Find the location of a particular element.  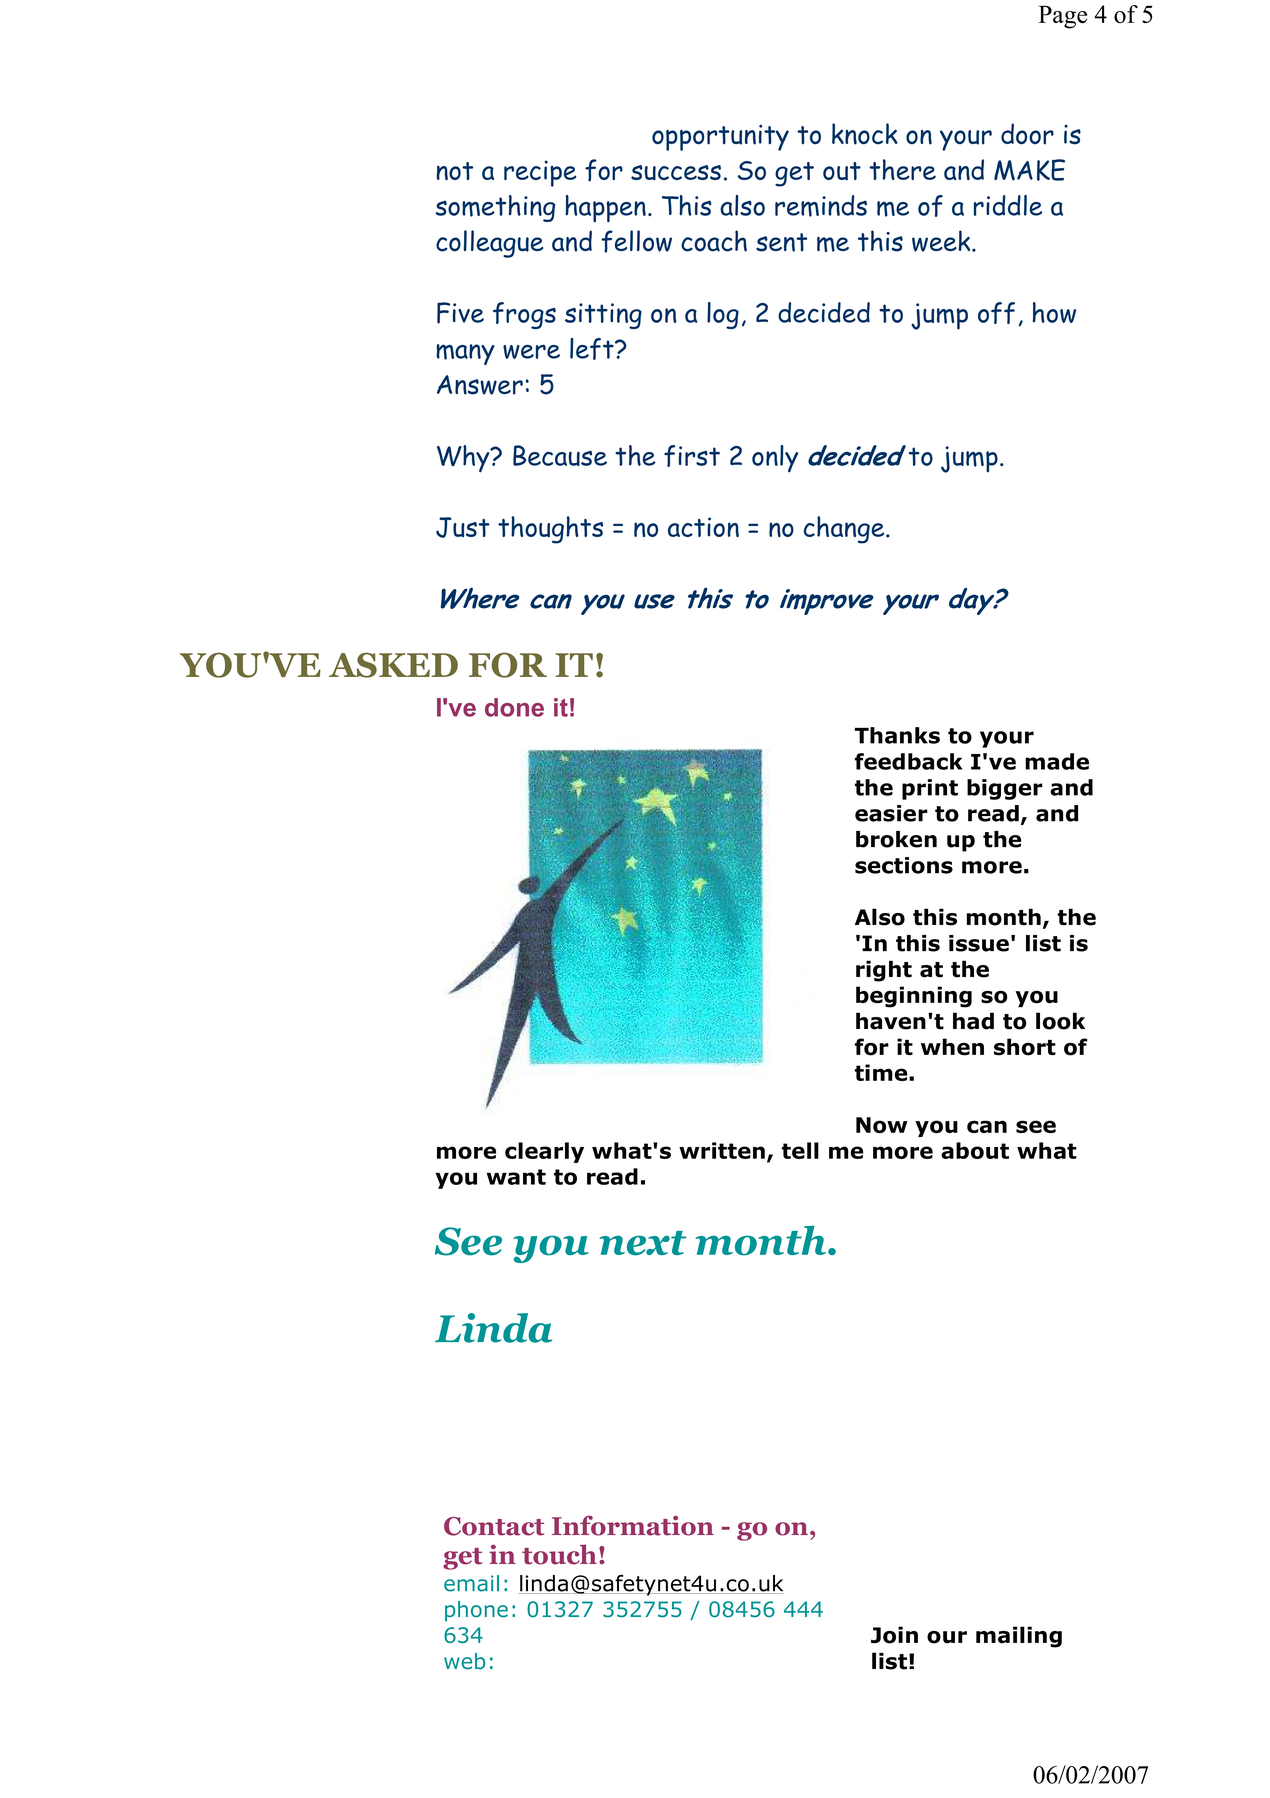

about is located at coordinates (975, 1150).
